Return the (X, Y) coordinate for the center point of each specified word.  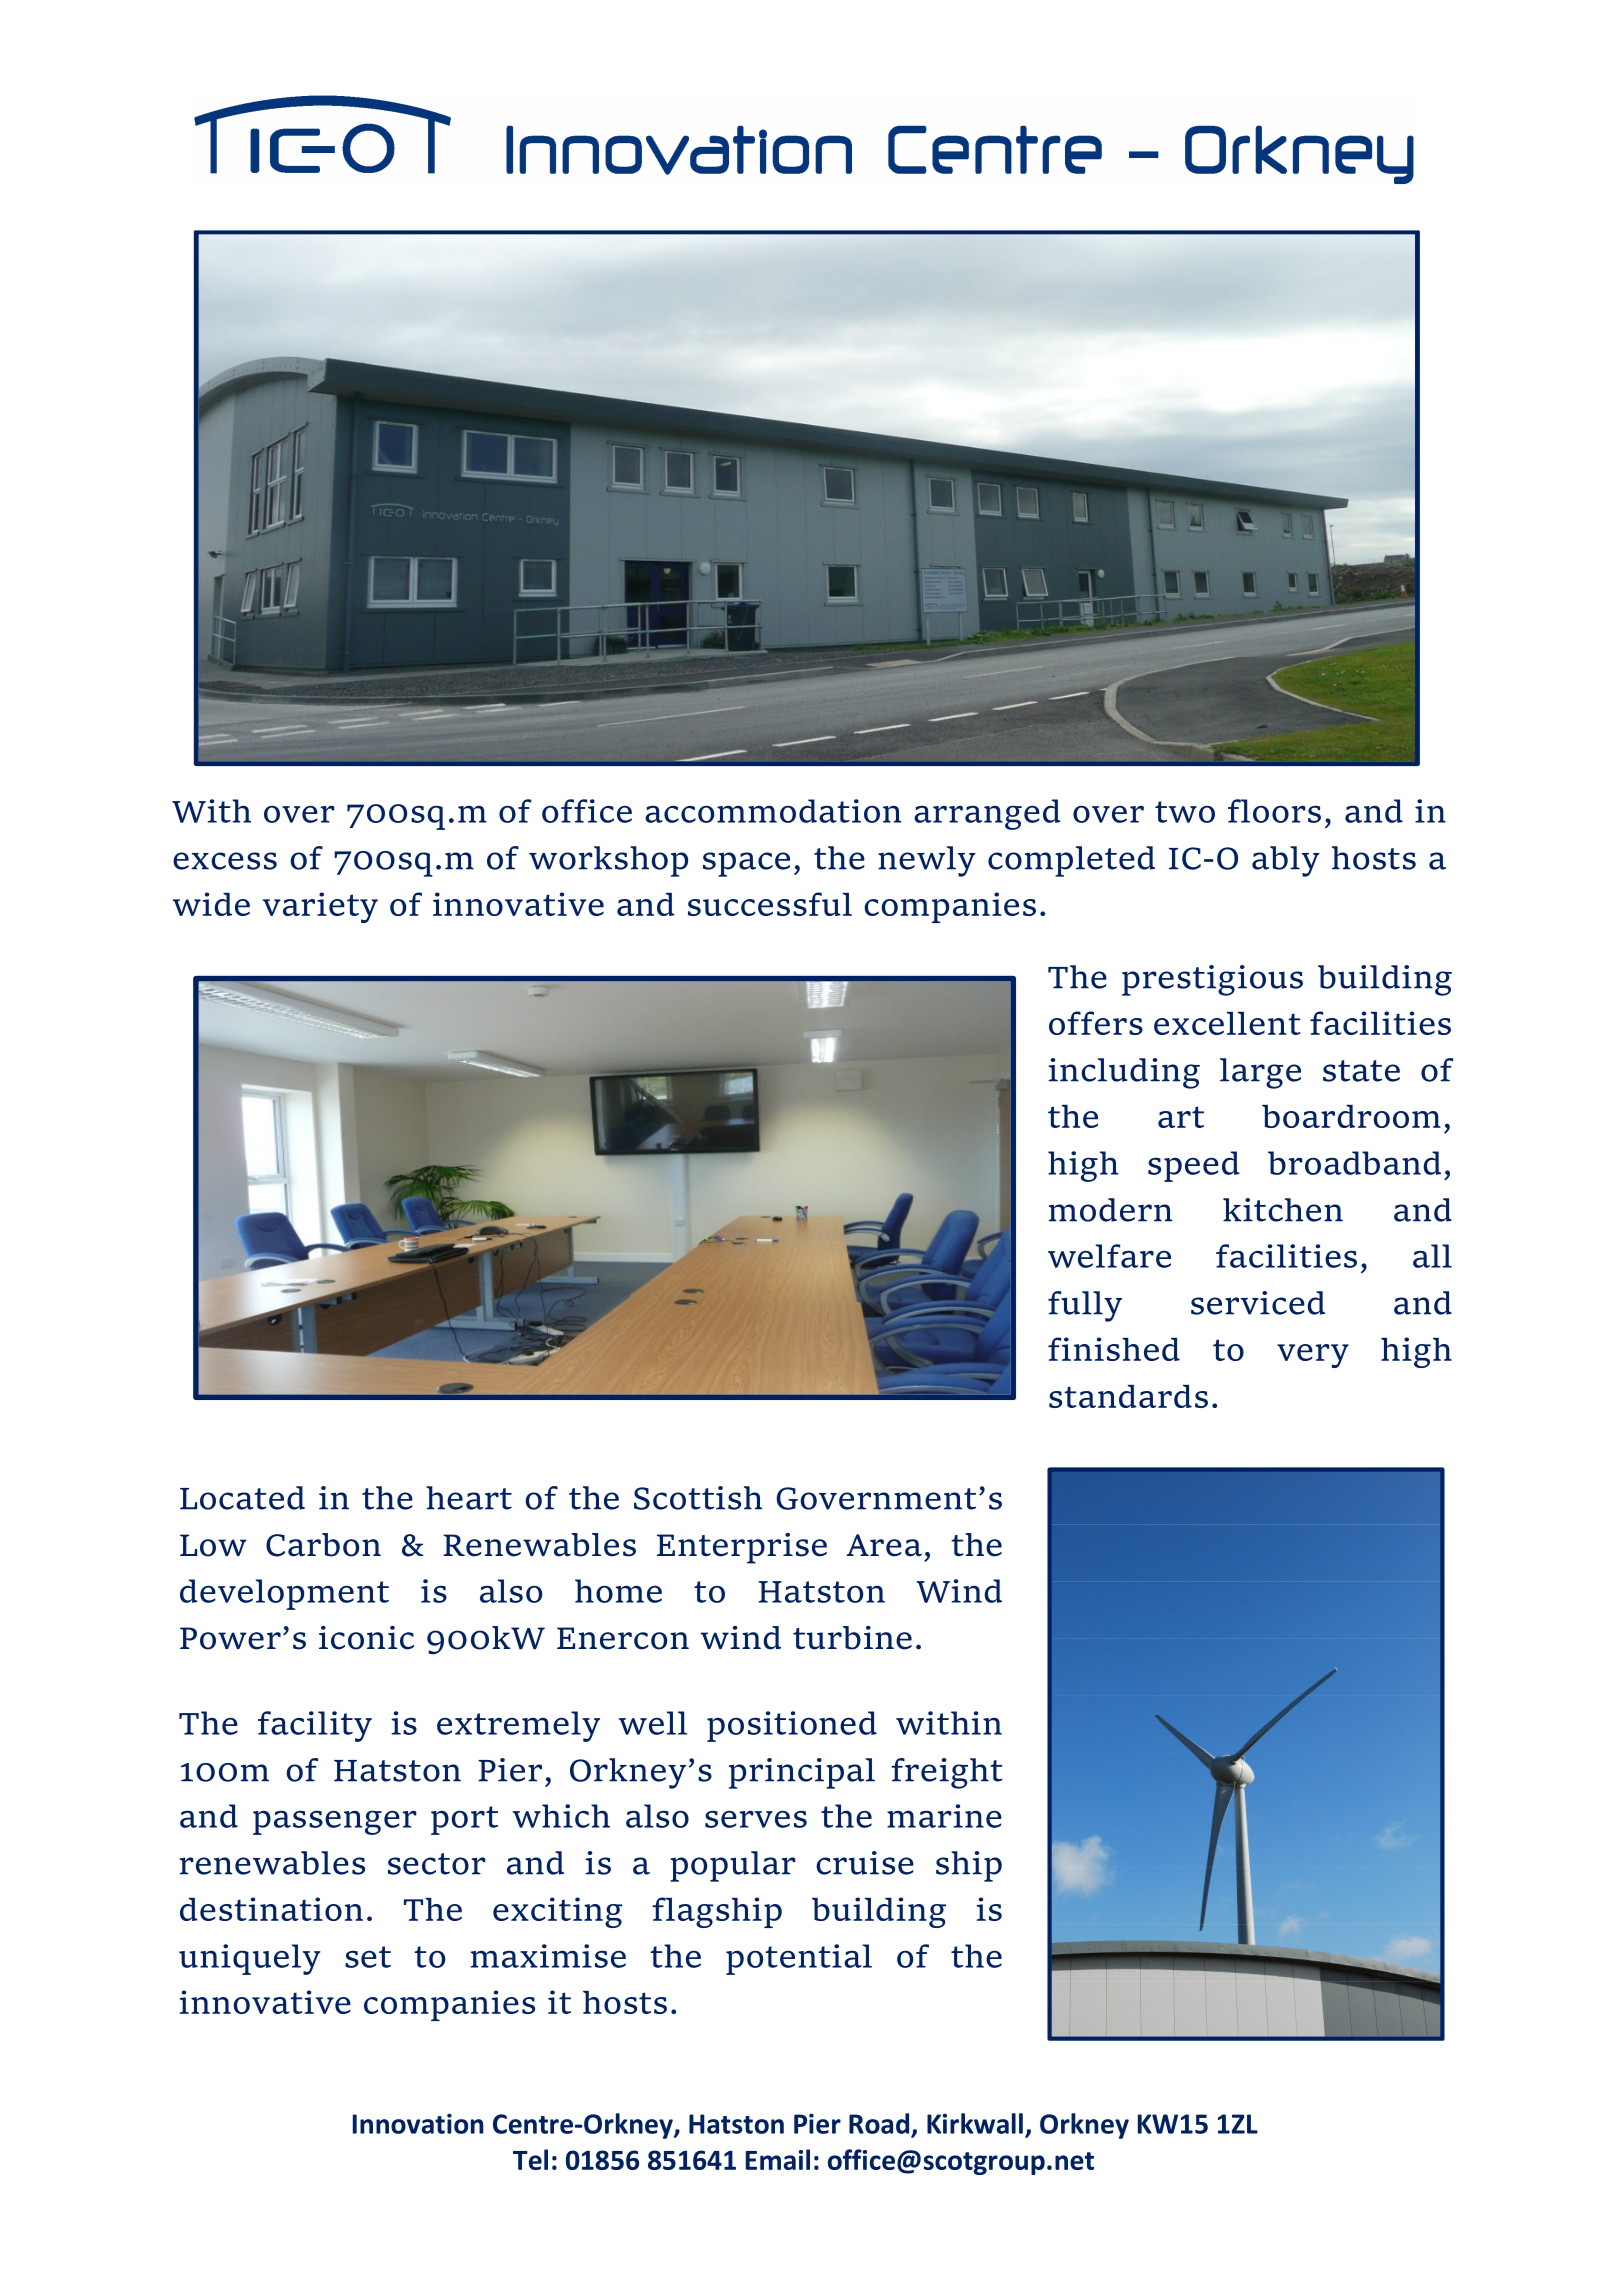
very (1313, 1356)
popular (733, 1866)
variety (320, 907)
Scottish (698, 1498)
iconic (366, 1638)
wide (211, 904)
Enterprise (742, 1548)
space (746, 864)
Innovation (418, 2123)
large (1260, 1073)
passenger (335, 1822)
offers (1096, 1023)
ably (1286, 861)
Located (242, 1498)
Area (884, 1545)
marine (944, 1816)
